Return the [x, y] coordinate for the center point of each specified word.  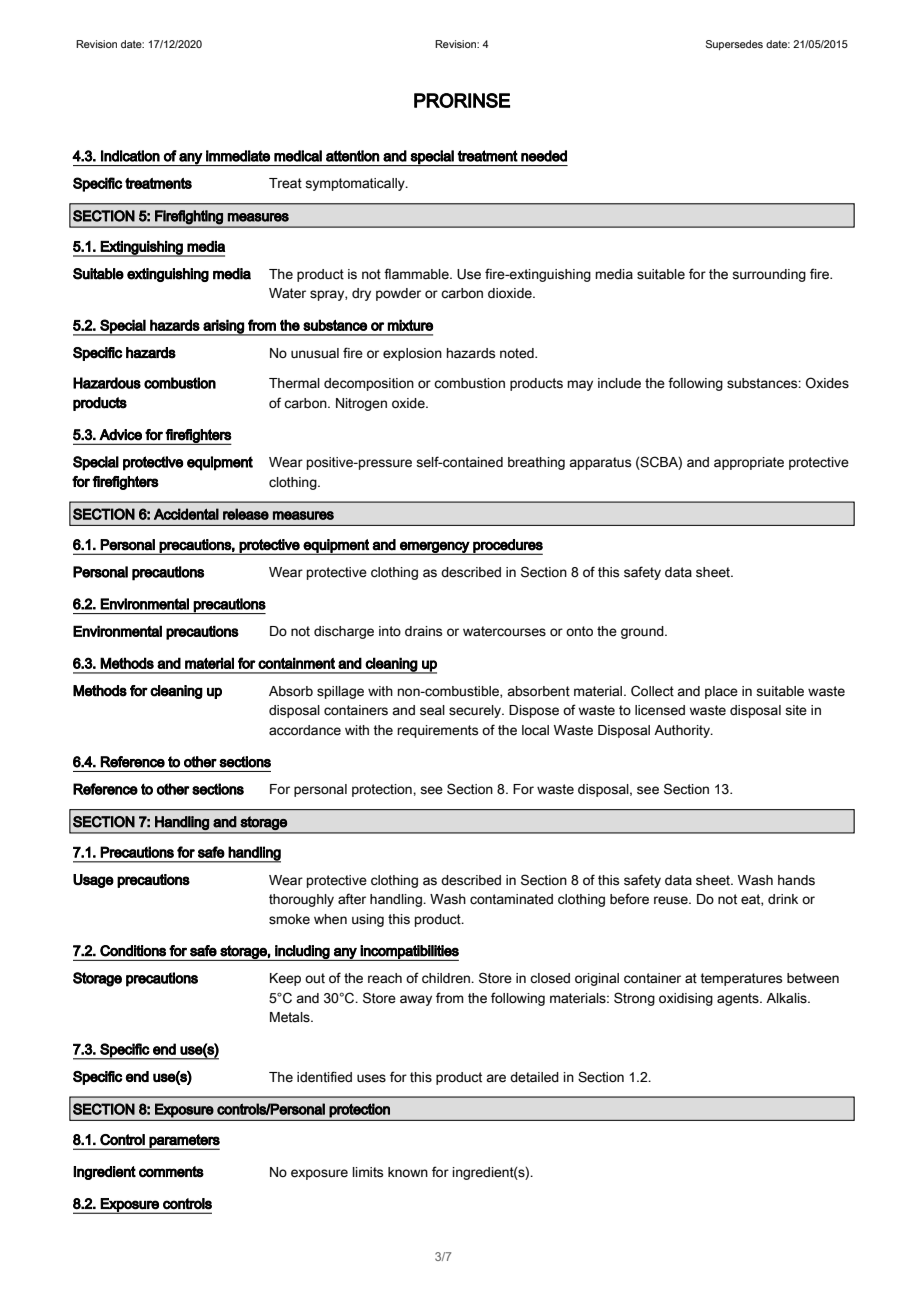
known [408, 1172]
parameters [184, 1142]
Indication [130, 156]
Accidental [186, 514]
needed [544, 156]
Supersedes [734, 45]
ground [643, 632]
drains [423, 631]
